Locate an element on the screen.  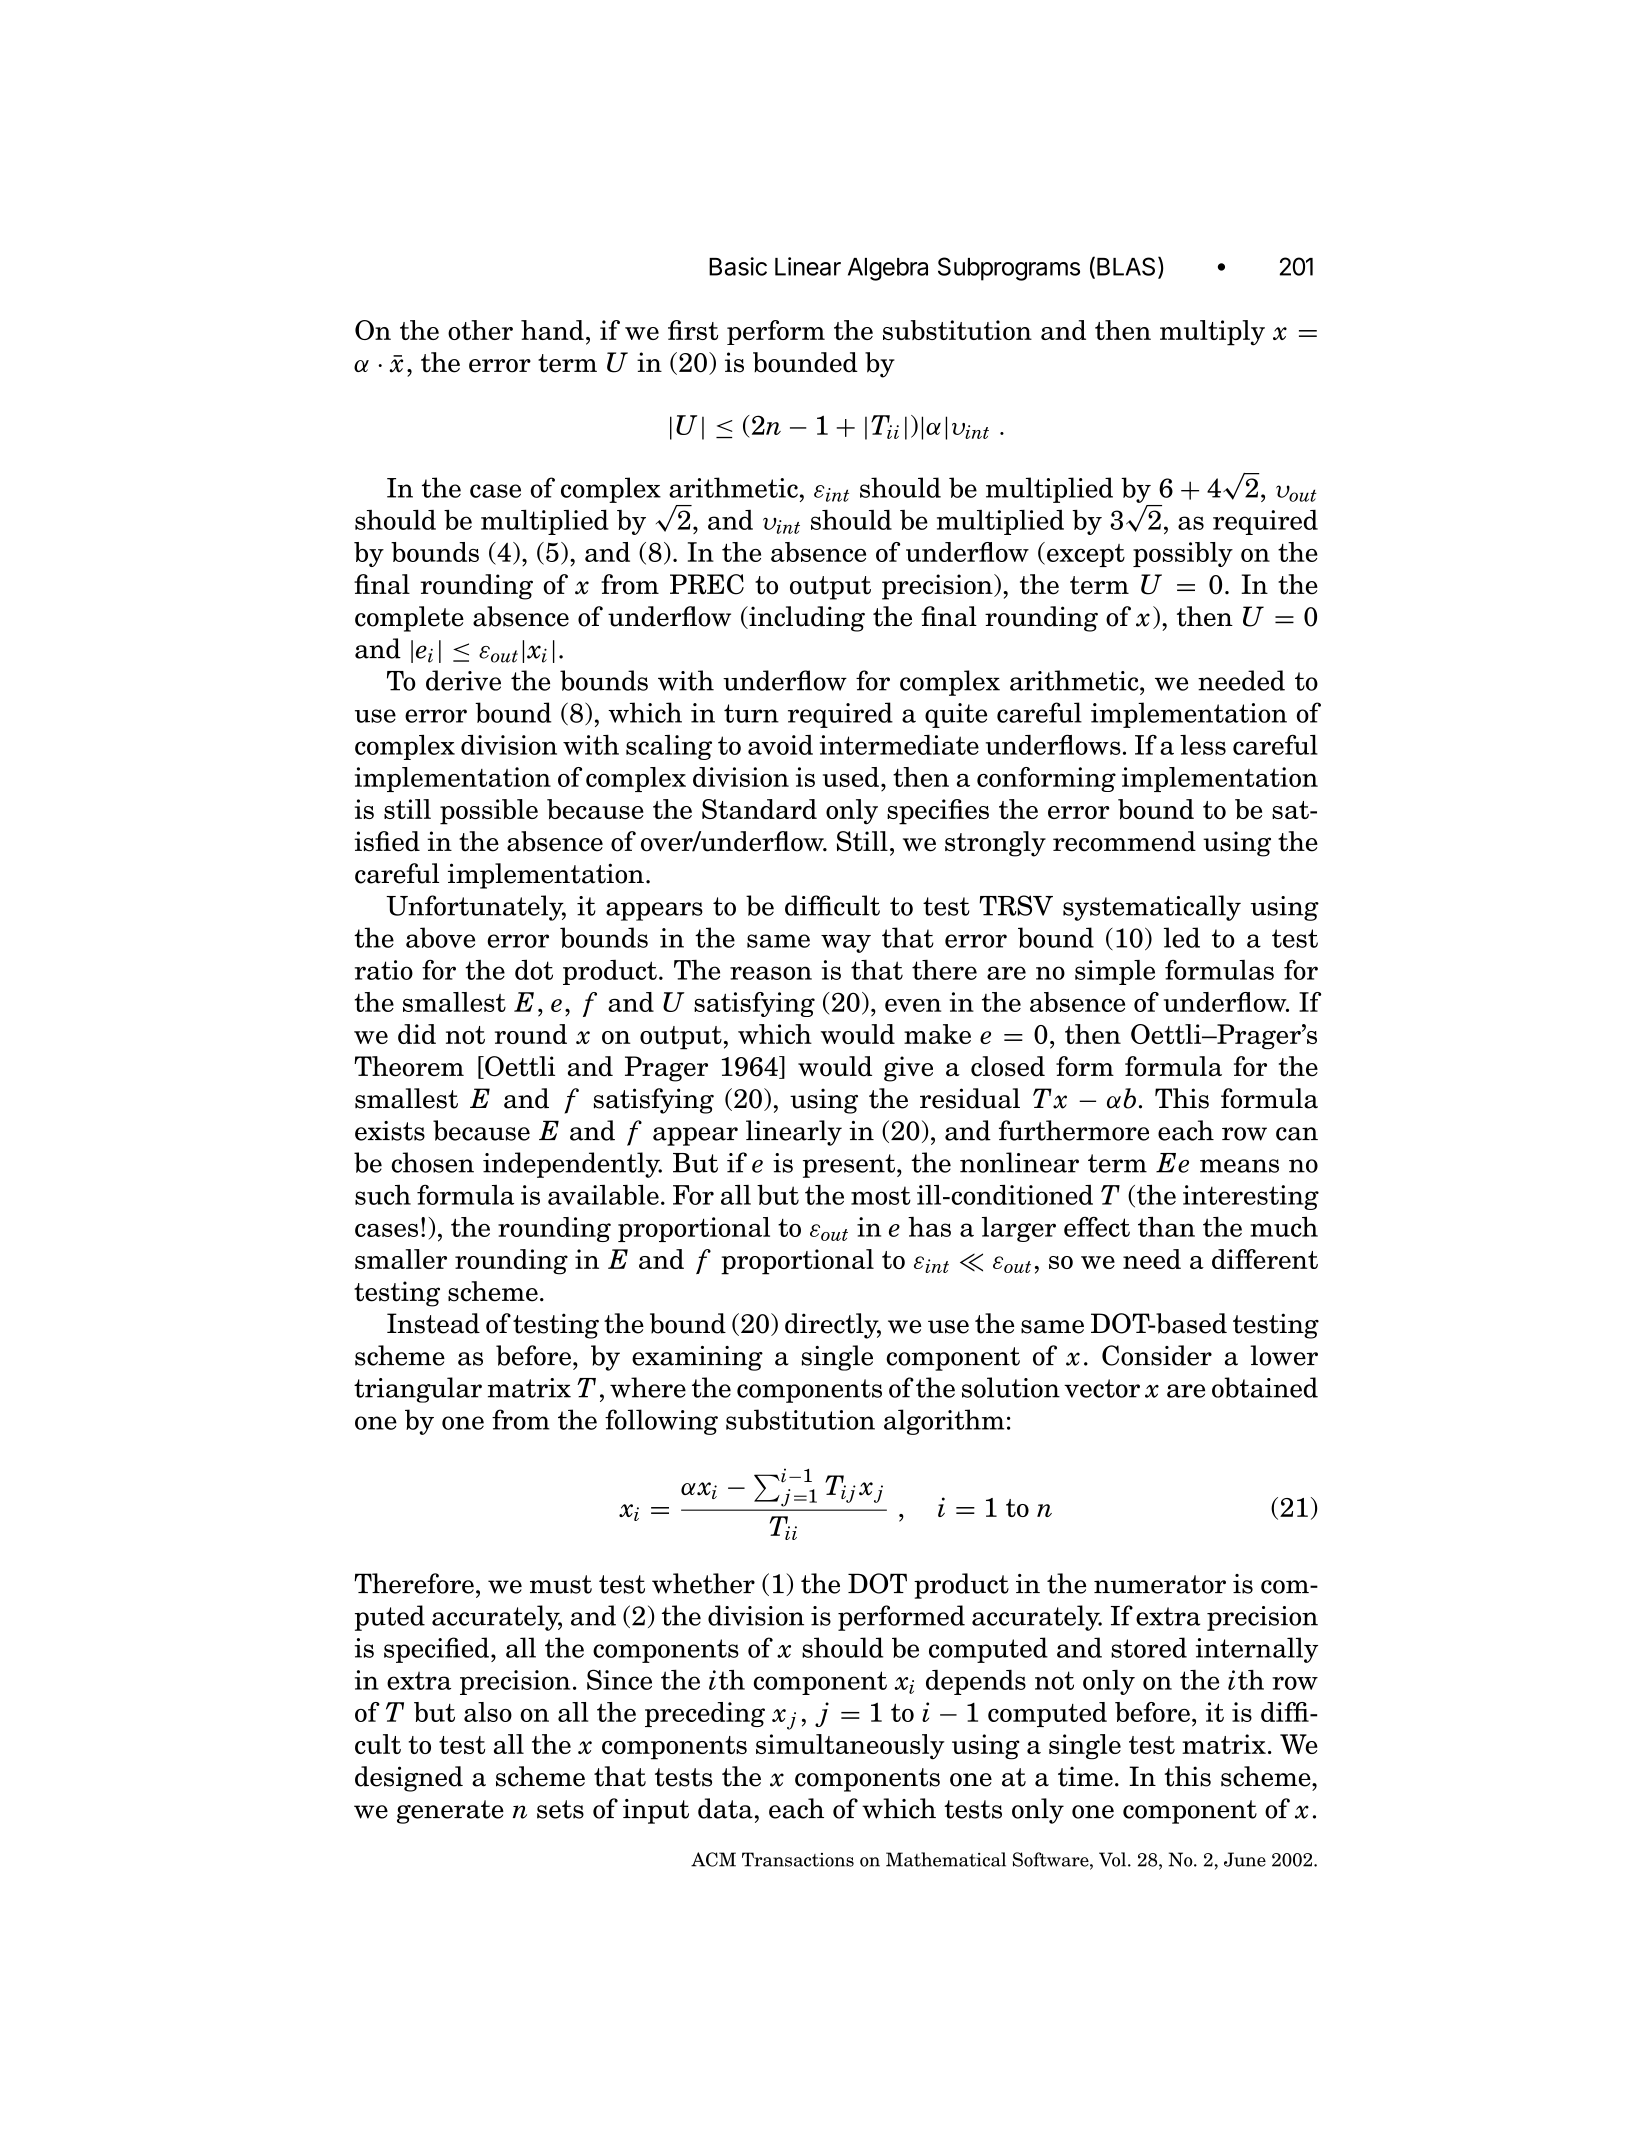
give is located at coordinates (908, 1069).
